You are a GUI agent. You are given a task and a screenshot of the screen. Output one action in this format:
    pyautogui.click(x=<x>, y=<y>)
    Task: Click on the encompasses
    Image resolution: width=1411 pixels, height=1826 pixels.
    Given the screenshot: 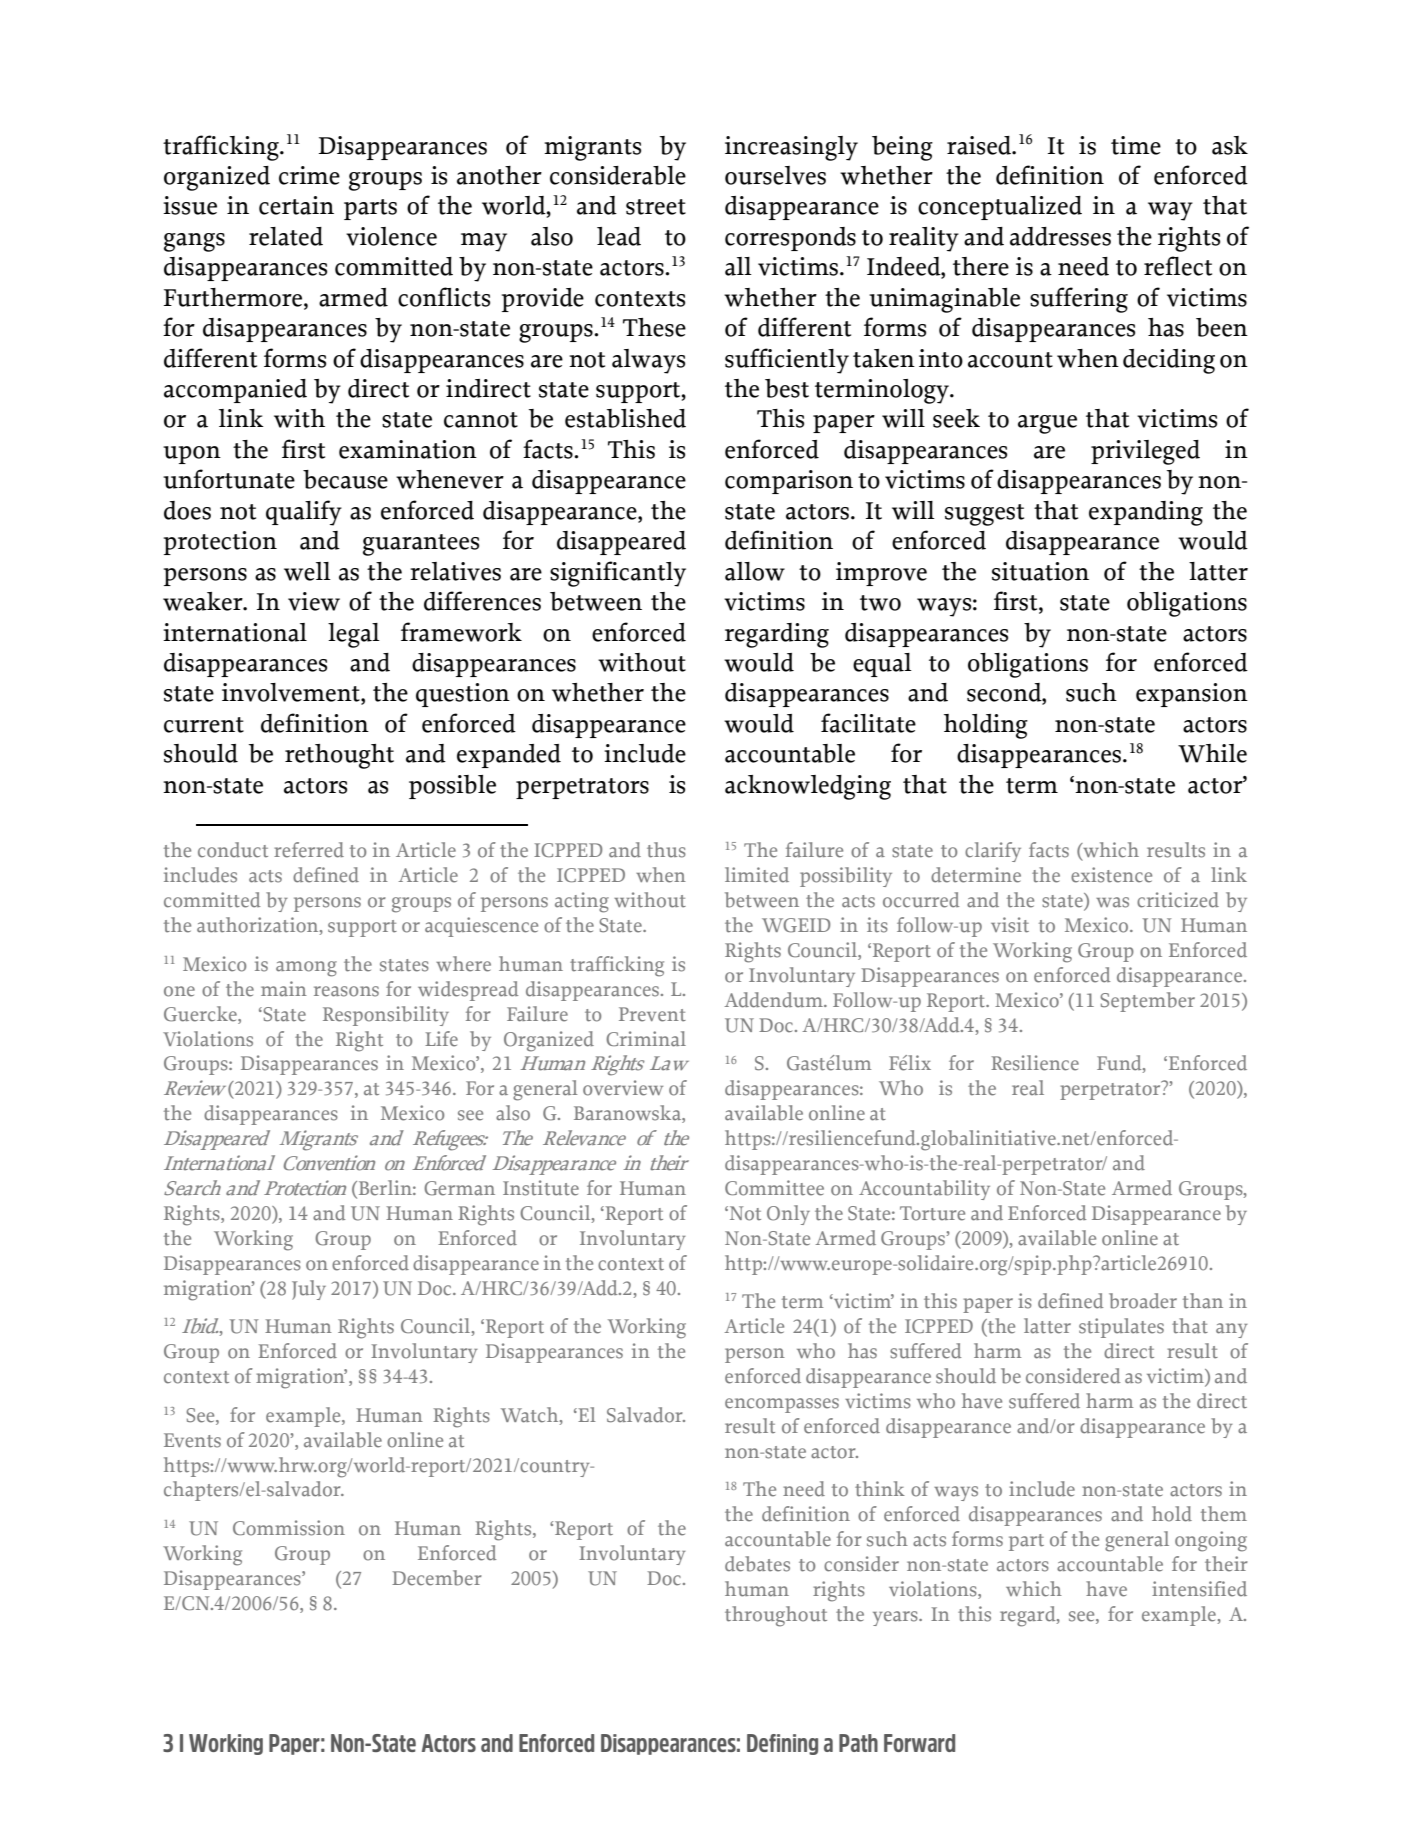 What is the action you would take?
    pyautogui.click(x=782, y=1405)
